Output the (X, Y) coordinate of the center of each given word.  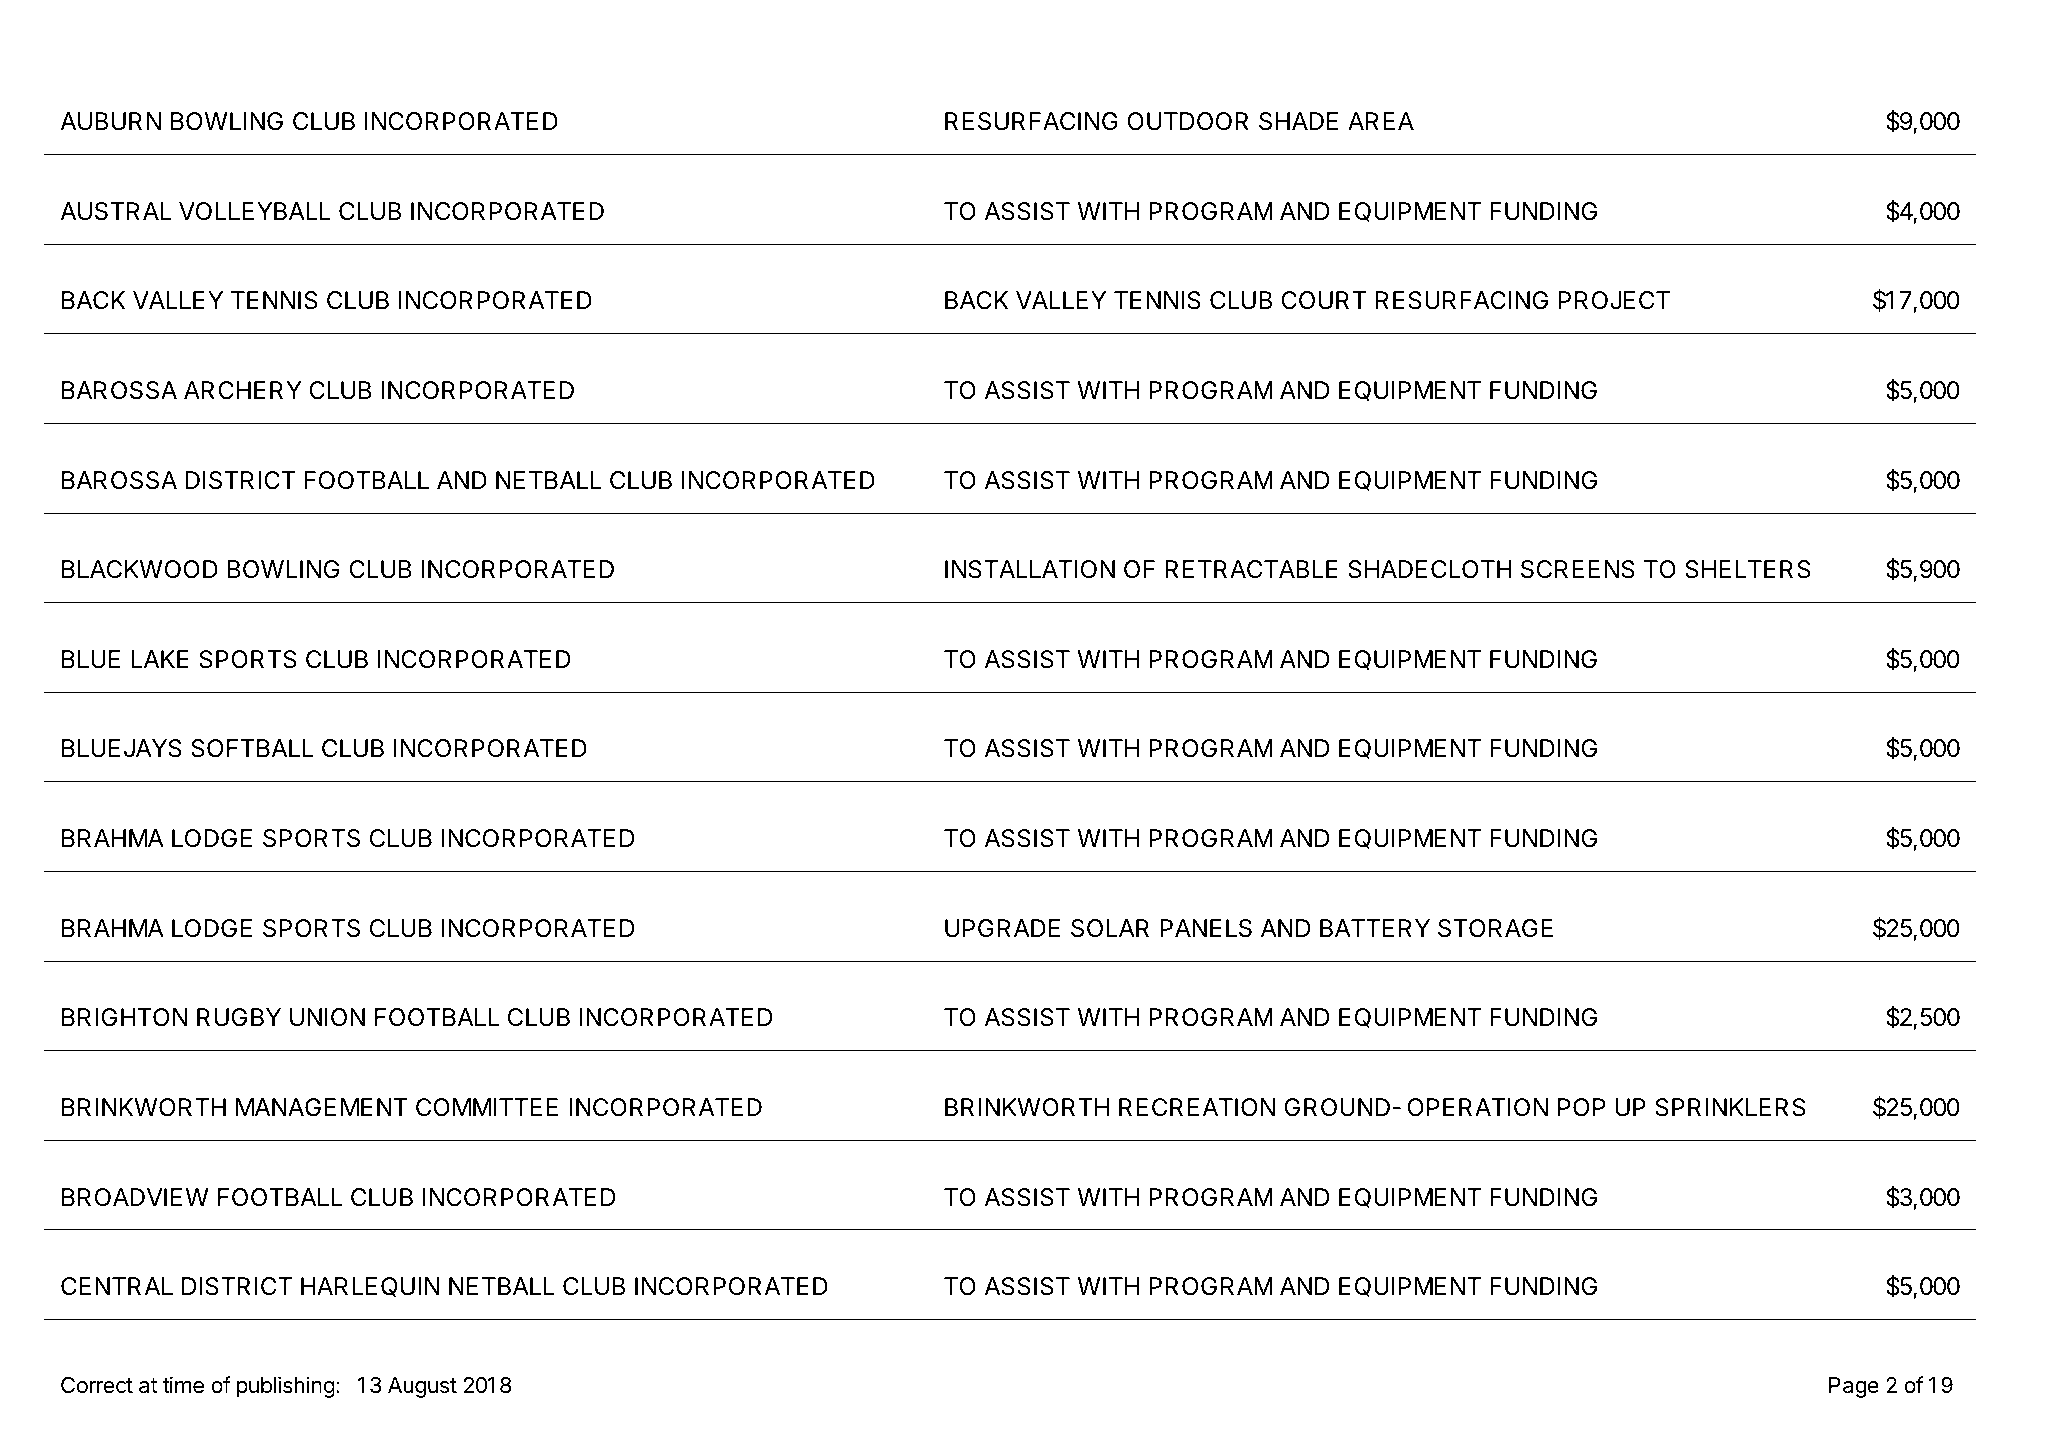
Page (1854, 1387)
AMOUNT (1895, 69)
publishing (286, 1387)
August (422, 1387)
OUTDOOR (1187, 121)
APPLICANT (350, 69)
